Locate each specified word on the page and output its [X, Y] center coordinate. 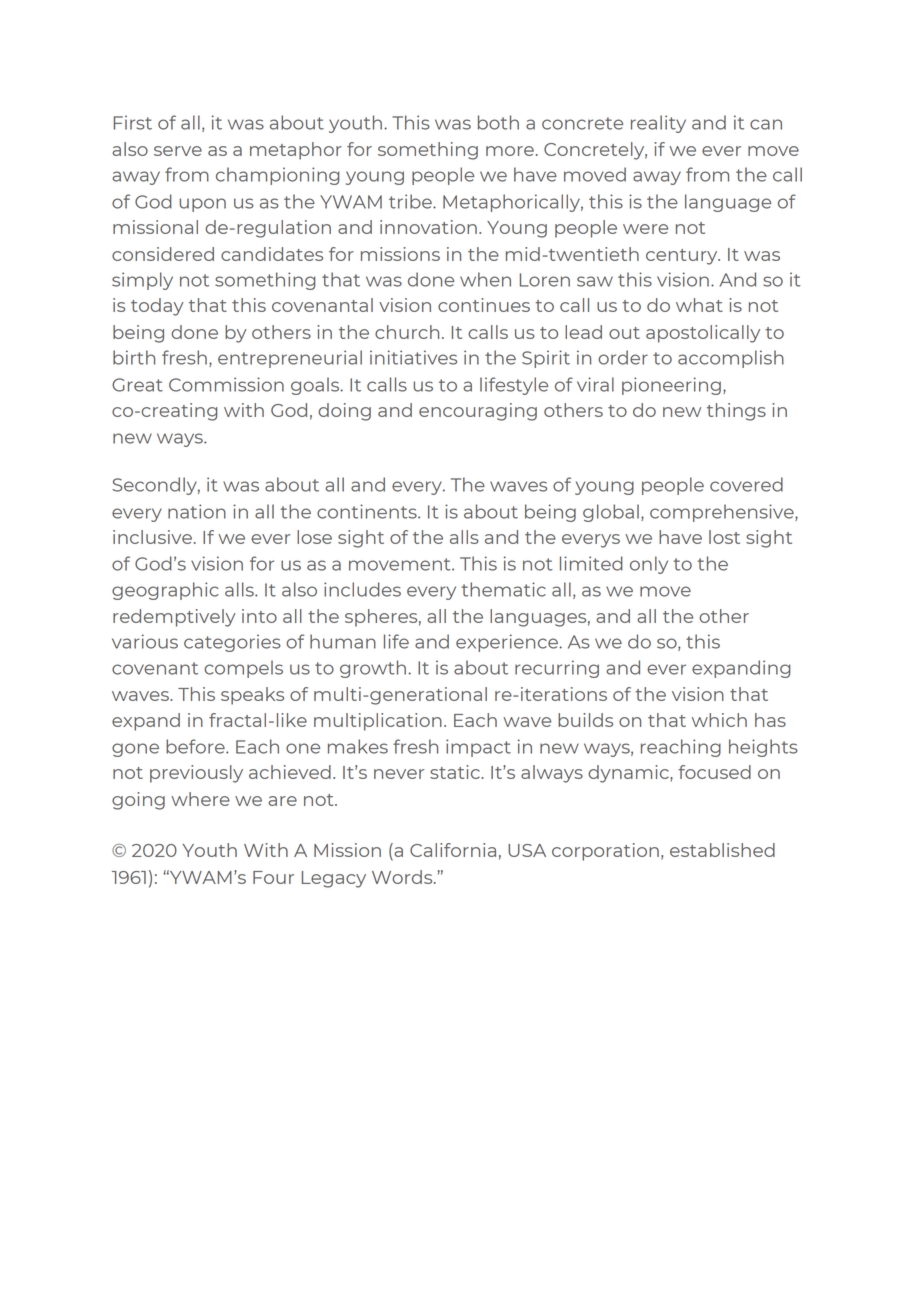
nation [197, 511]
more [510, 151]
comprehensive [723, 513]
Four [273, 877]
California [453, 850]
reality [658, 124]
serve [178, 151]
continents [368, 511]
